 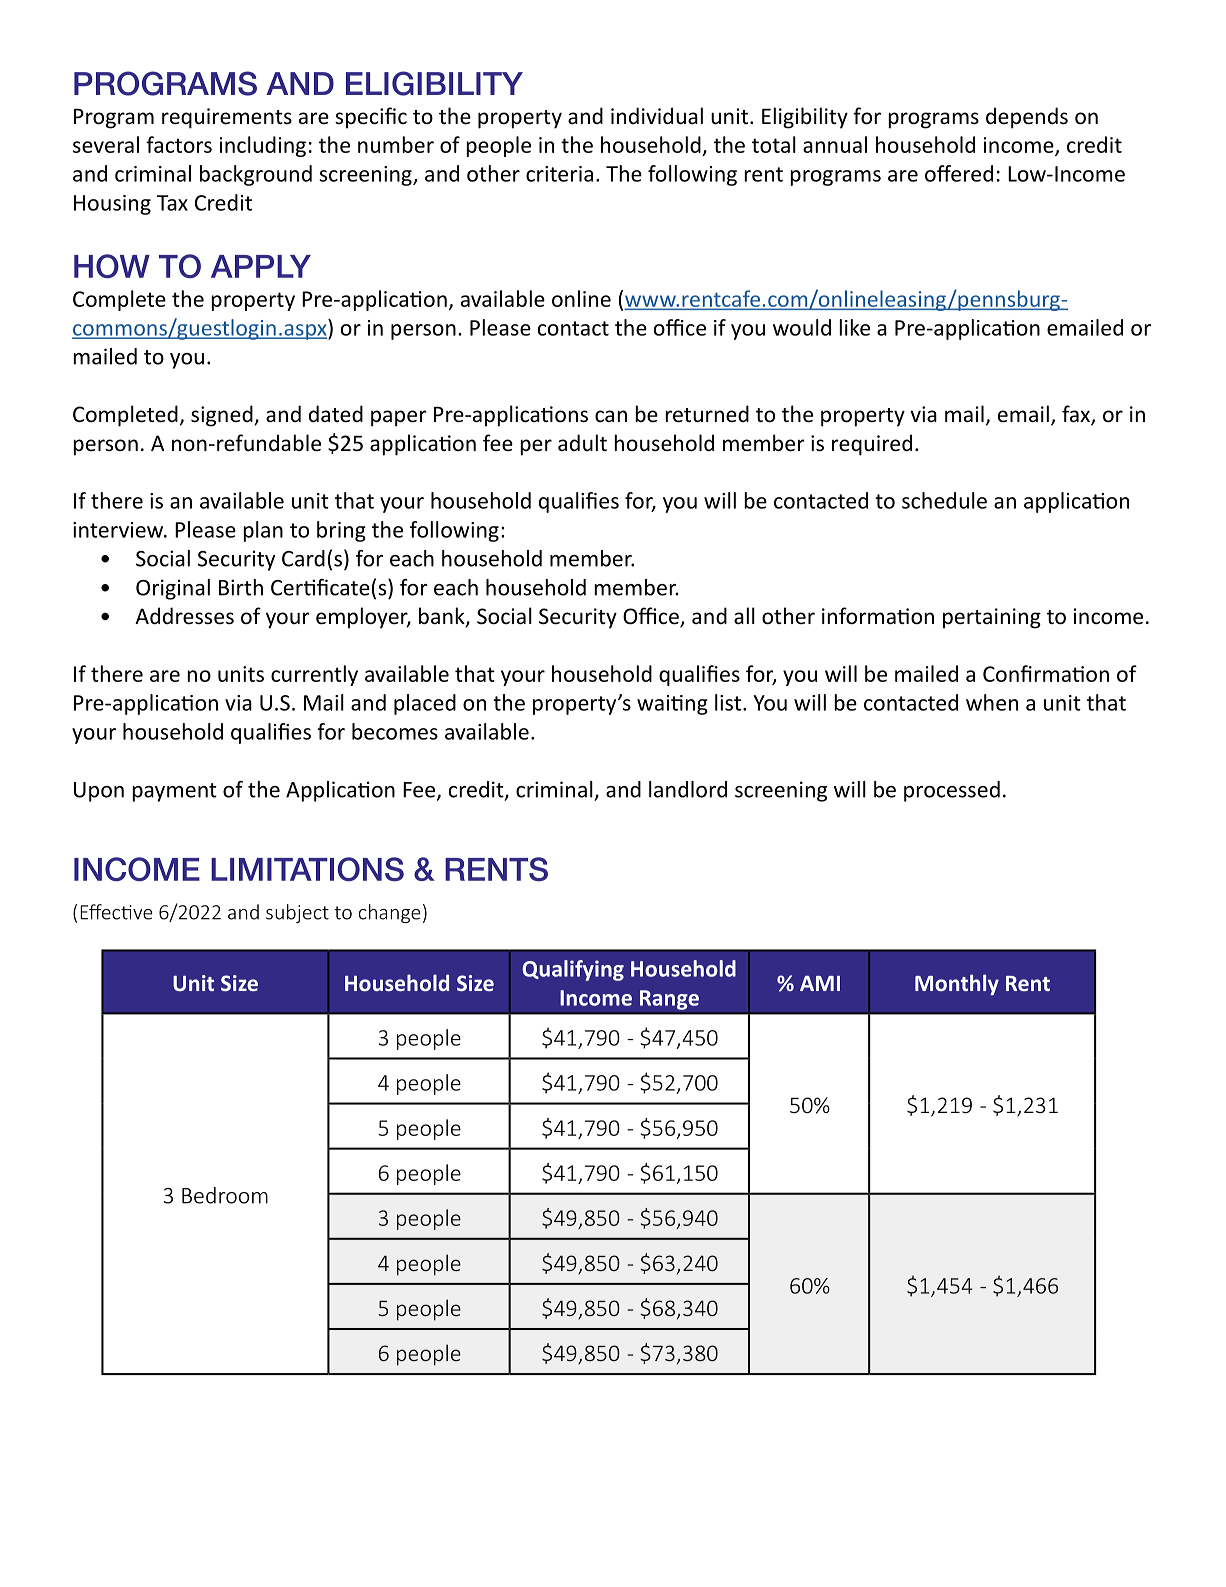 I want to click on offered, so click(x=959, y=173).
